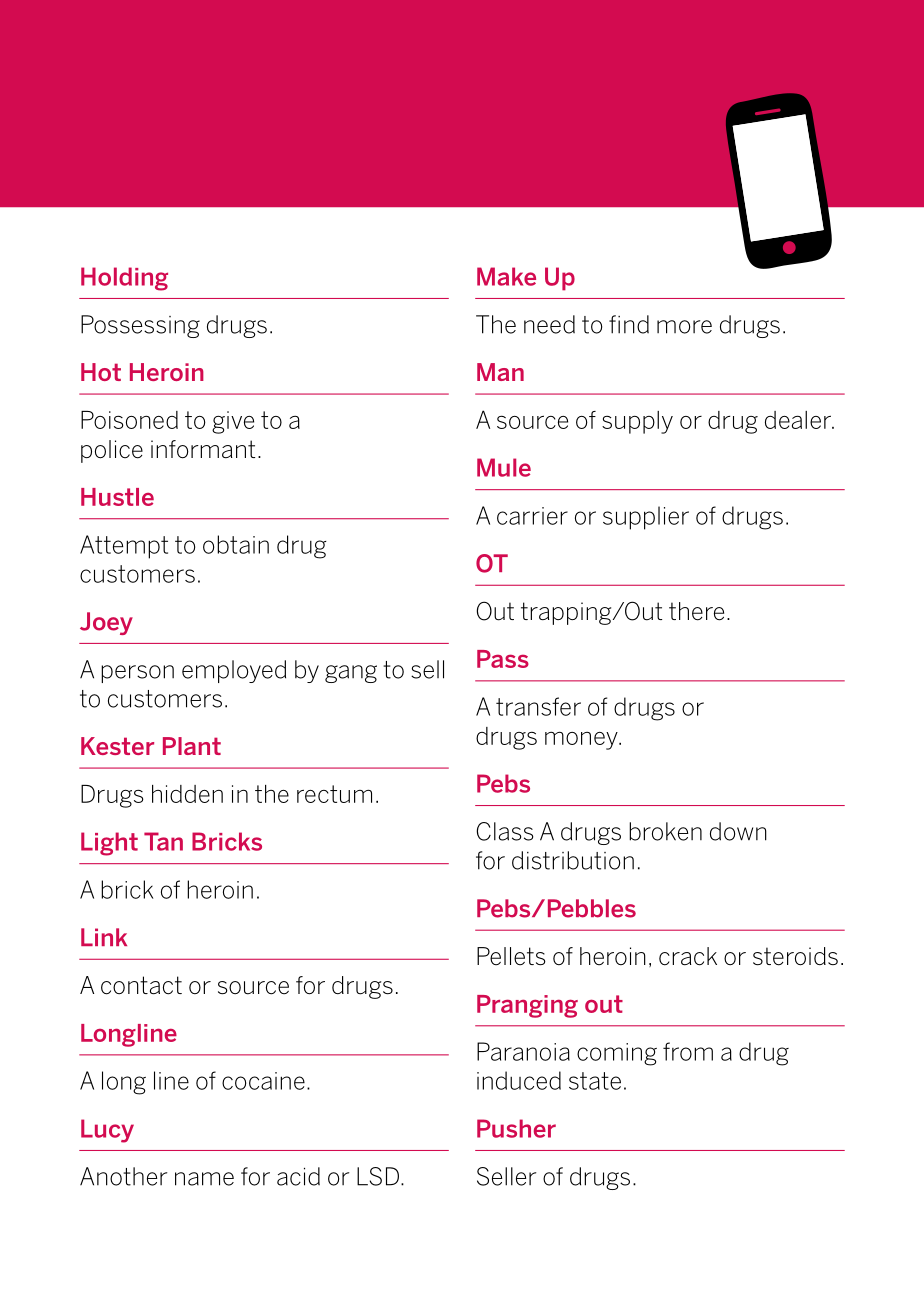 The width and height of the page is (924, 1311). What do you see at coordinates (204, 1179) in the page?
I see `name` at bounding box center [204, 1179].
